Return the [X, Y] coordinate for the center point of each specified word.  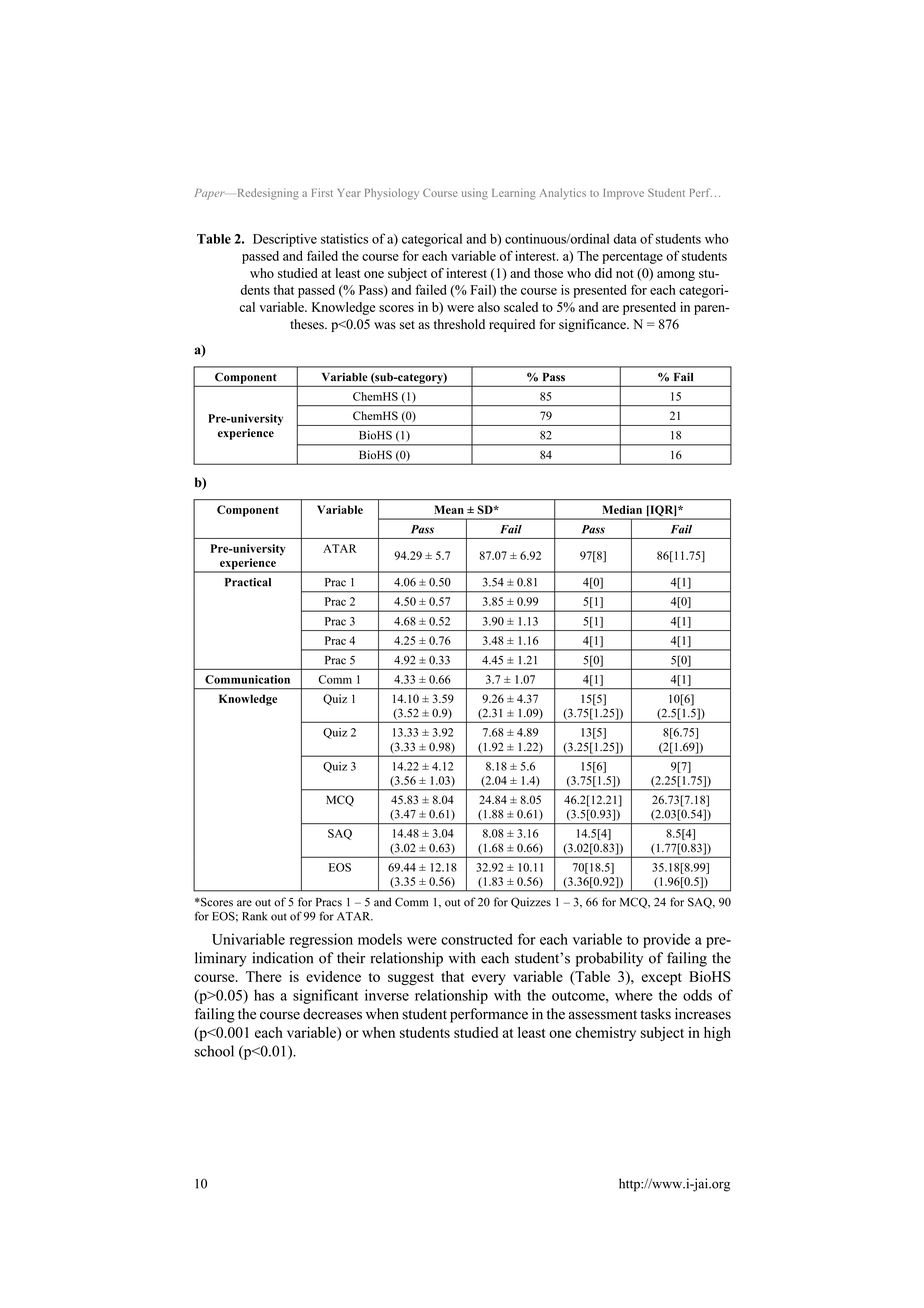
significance [593, 325]
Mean [449, 509]
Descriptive [285, 240]
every [489, 979]
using [475, 194]
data [625, 239]
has [264, 995]
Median [622, 509]
